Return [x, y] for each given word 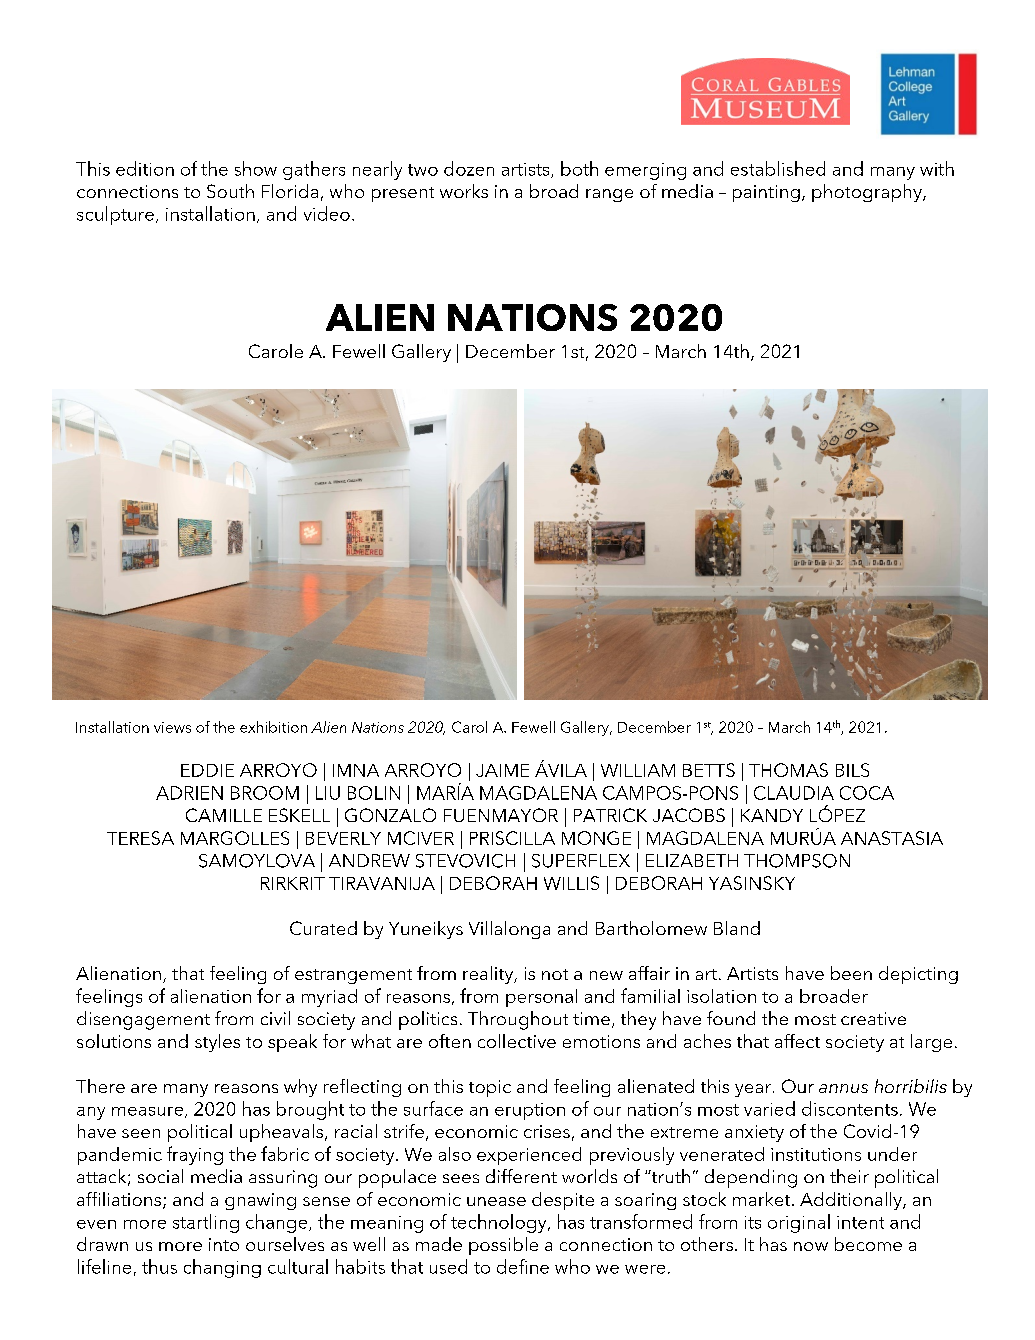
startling [206, 1223]
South [230, 191]
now [811, 1246]
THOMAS [788, 770]
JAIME [502, 770]
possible [503, 1246]
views [172, 727]
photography [868, 193]
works [464, 191]
